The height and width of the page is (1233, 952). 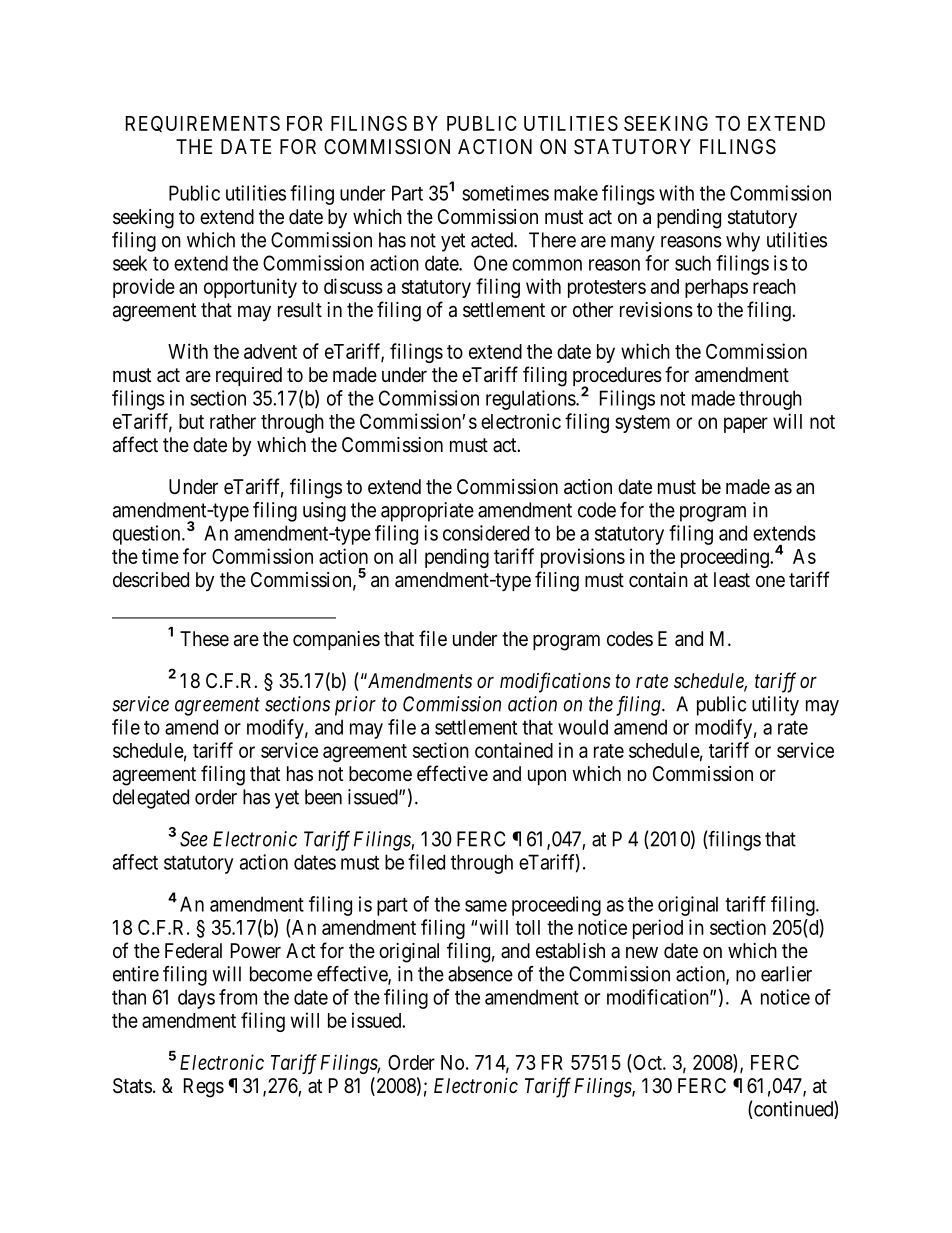 What do you see at coordinates (151, 580) in the page?
I see `described` at bounding box center [151, 580].
